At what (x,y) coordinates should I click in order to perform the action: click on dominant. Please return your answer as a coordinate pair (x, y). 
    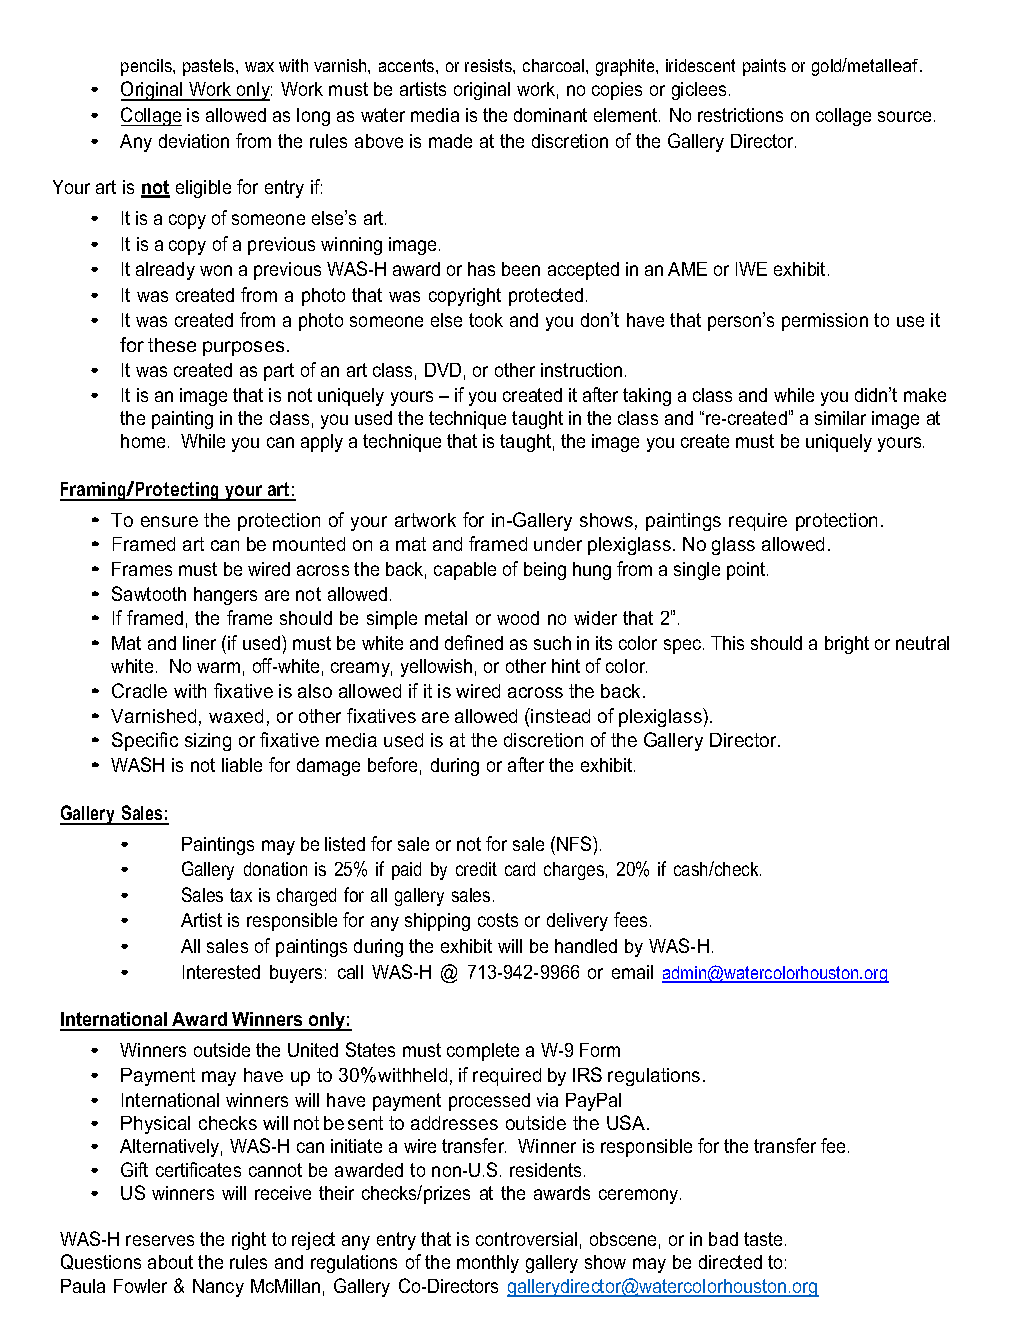
    Looking at the image, I should click on (550, 115).
